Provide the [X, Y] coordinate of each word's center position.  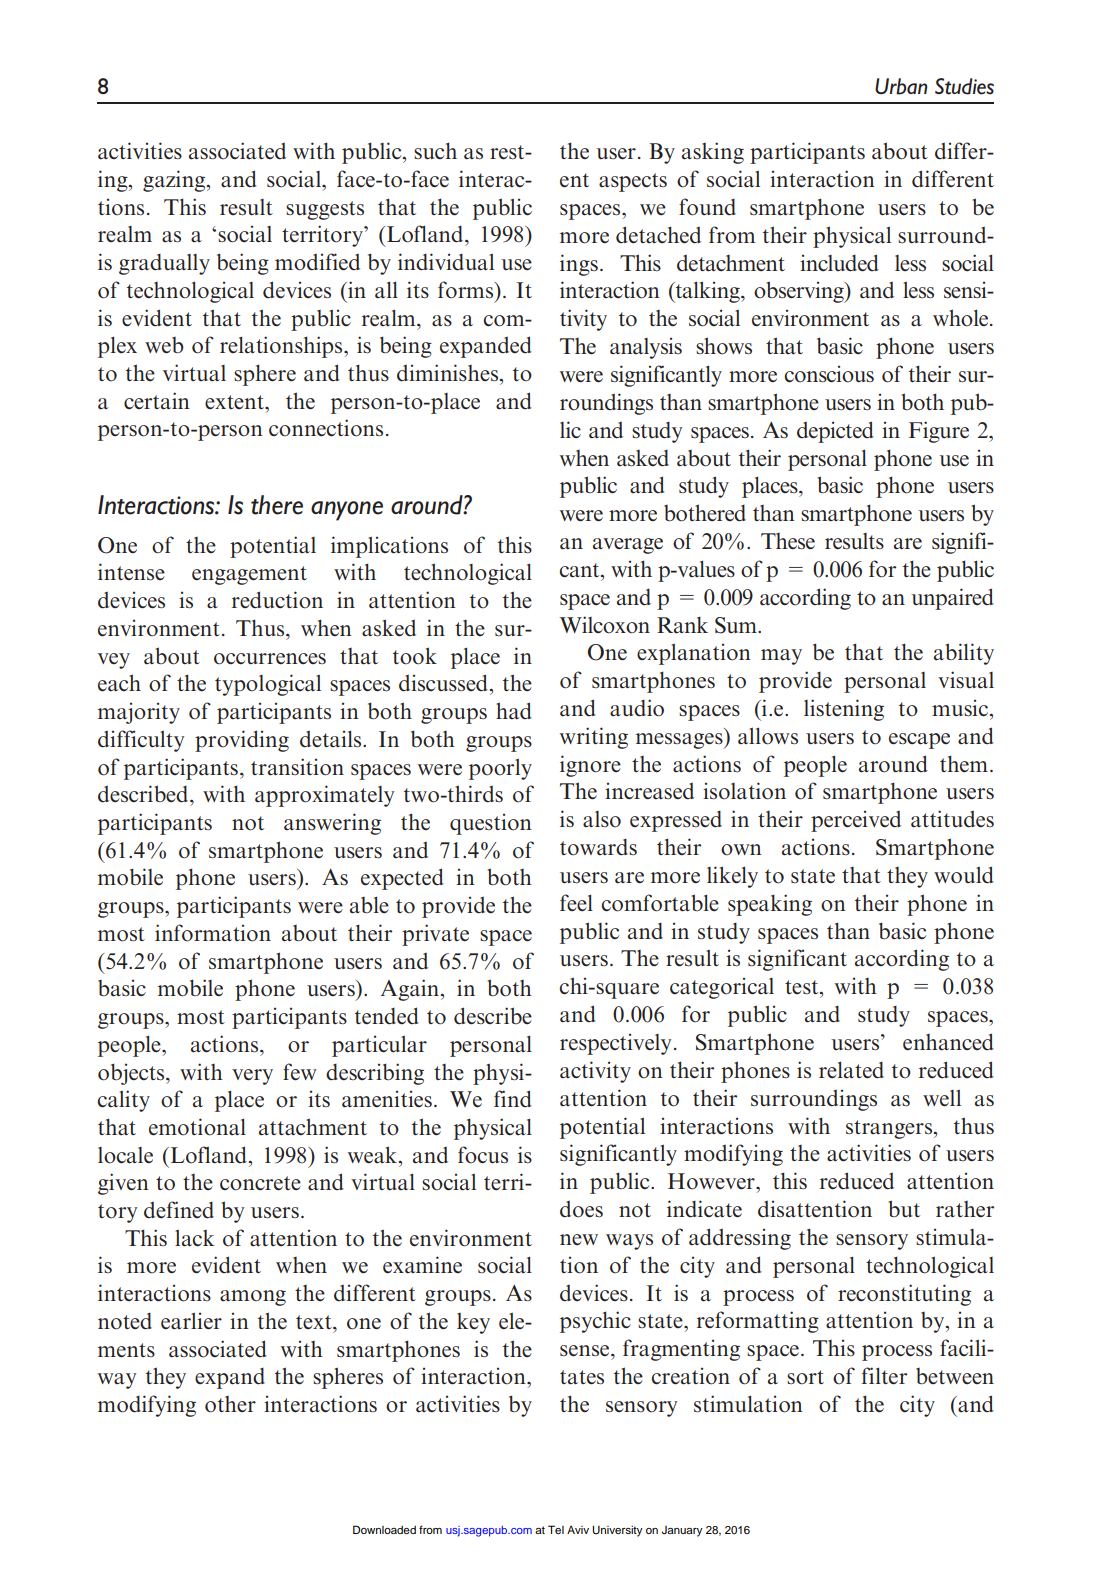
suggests [325, 210]
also [602, 819]
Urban [901, 86]
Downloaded [384, 1529]
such [435, 151]
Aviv [578, 1530]
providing [242, 741]
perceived [856, 821]
